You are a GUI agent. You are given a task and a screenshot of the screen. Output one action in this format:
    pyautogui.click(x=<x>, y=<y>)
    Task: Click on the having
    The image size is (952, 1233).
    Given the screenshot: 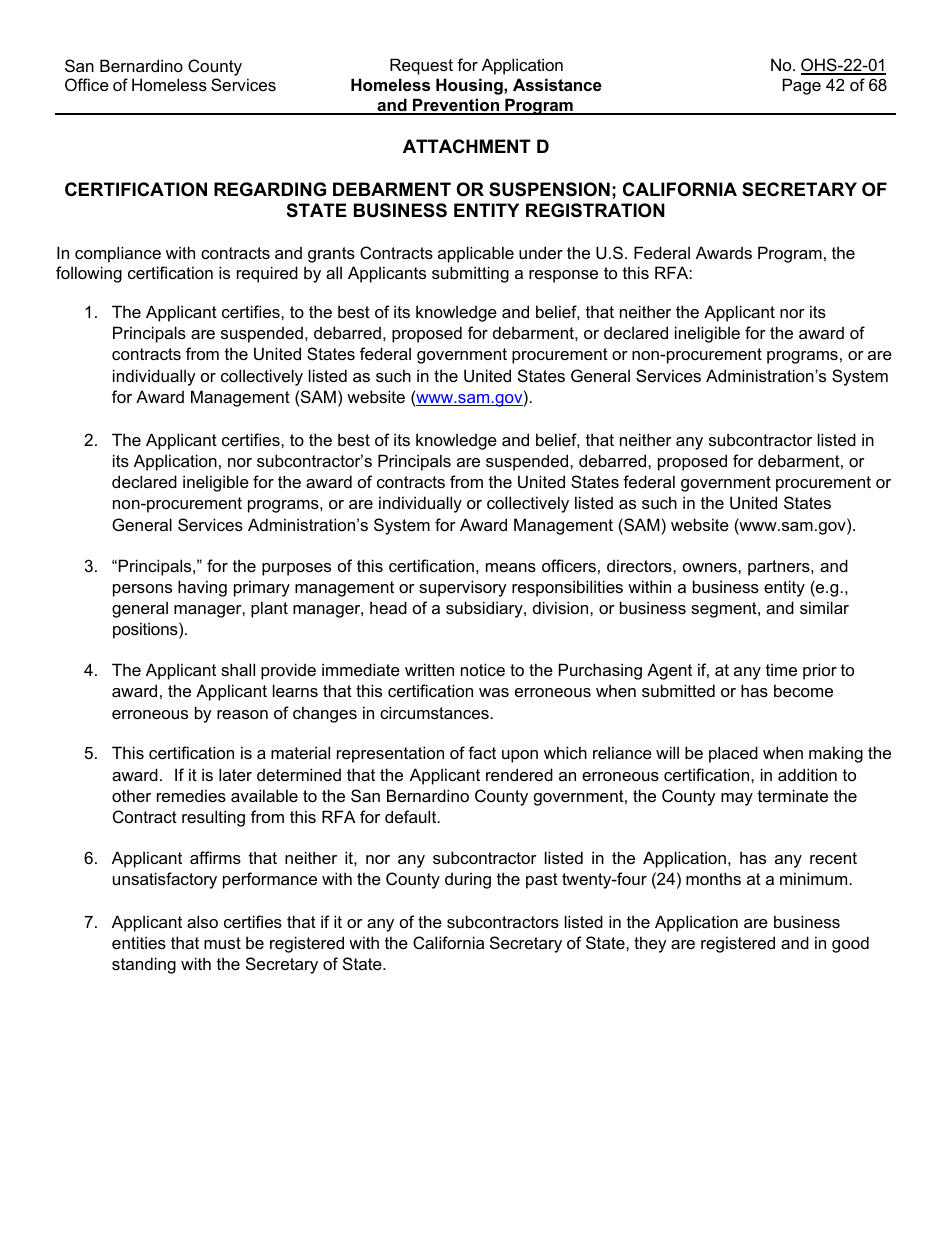 What is the action you would take?
    pyautogui.click(x=202, y=588)
